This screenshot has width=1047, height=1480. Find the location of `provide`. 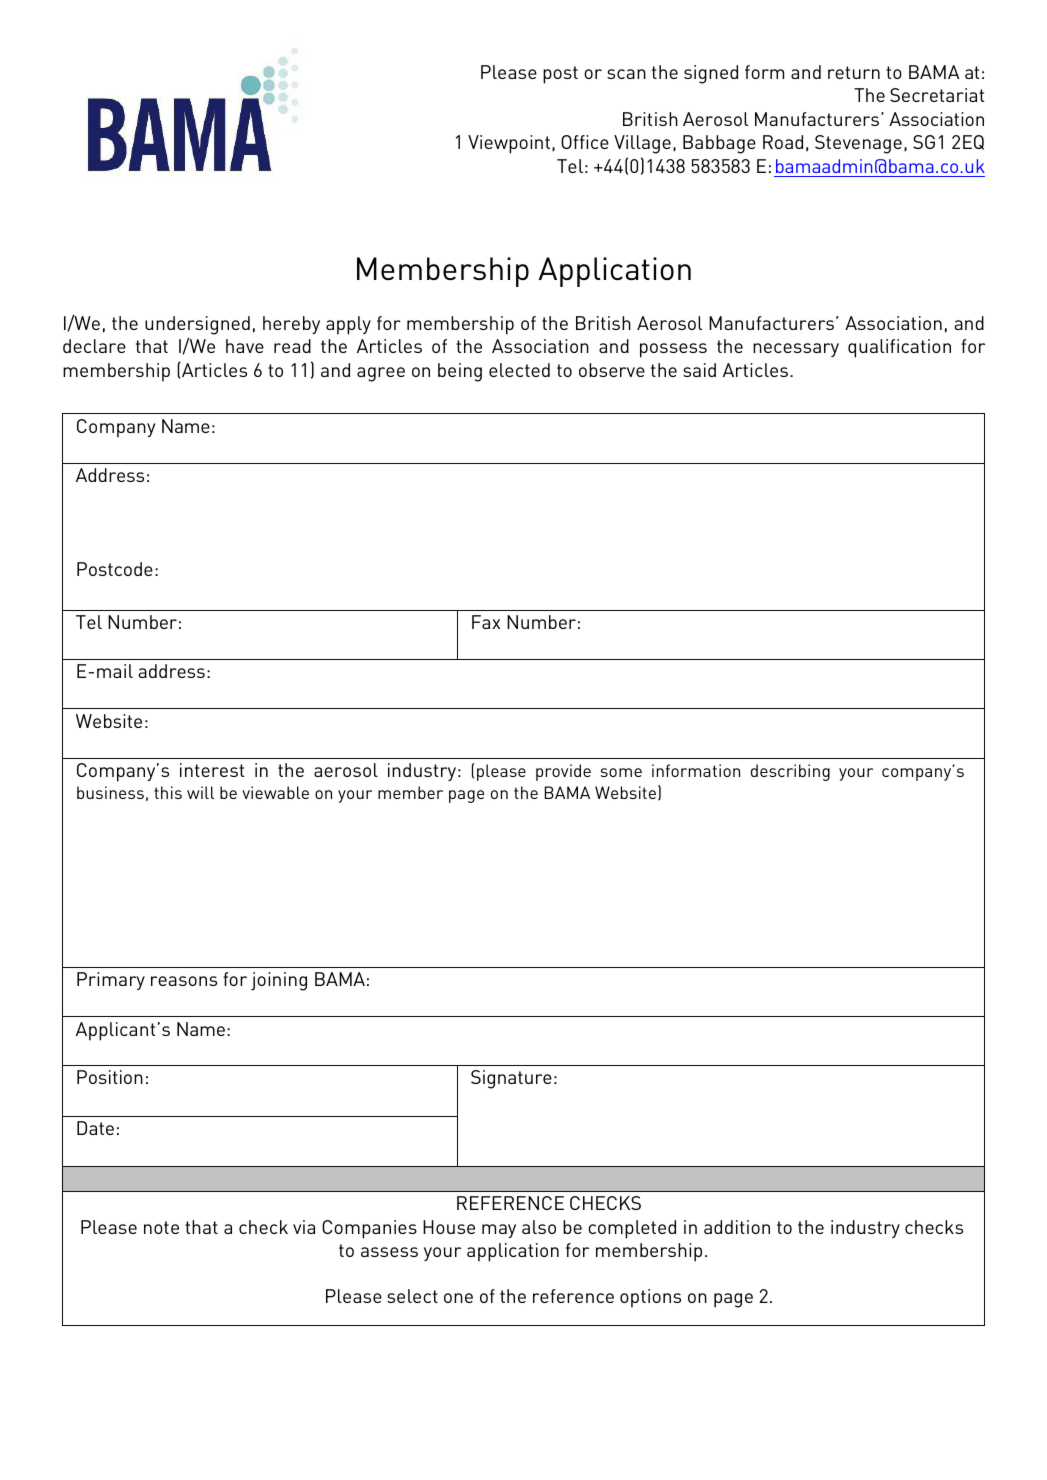

provide is located at coordinates (563, 772).
